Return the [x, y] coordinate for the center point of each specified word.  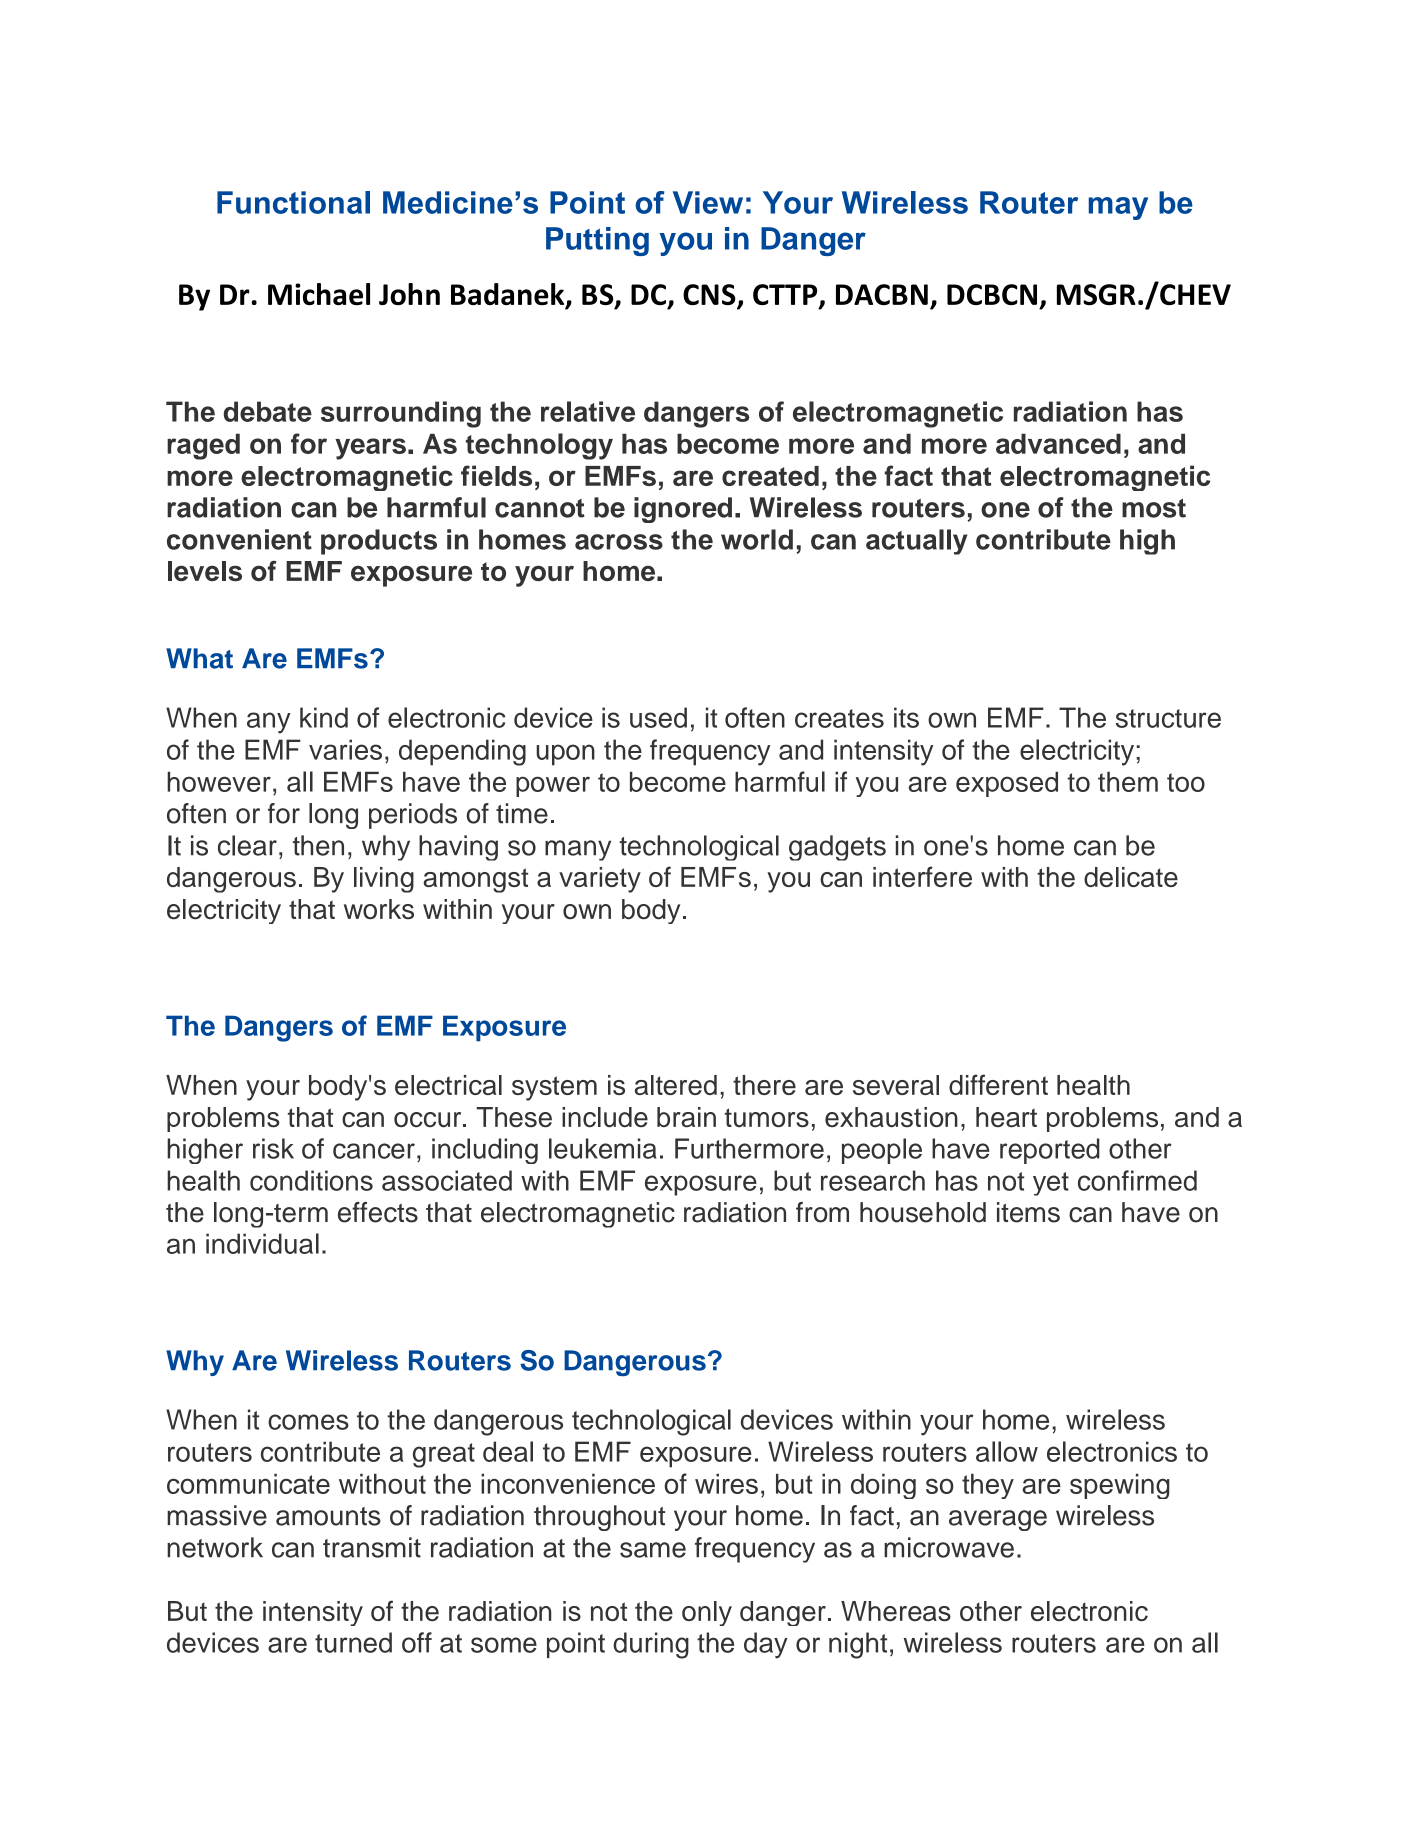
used [658, 717]
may [1118, 208]
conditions [311, 1180]
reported [1050, 1151]
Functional [293, 202]
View [708, 202]
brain [686, 1117]
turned [353, 1642]
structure [1168, 718]
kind [324, 717]
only [707, 1613]
